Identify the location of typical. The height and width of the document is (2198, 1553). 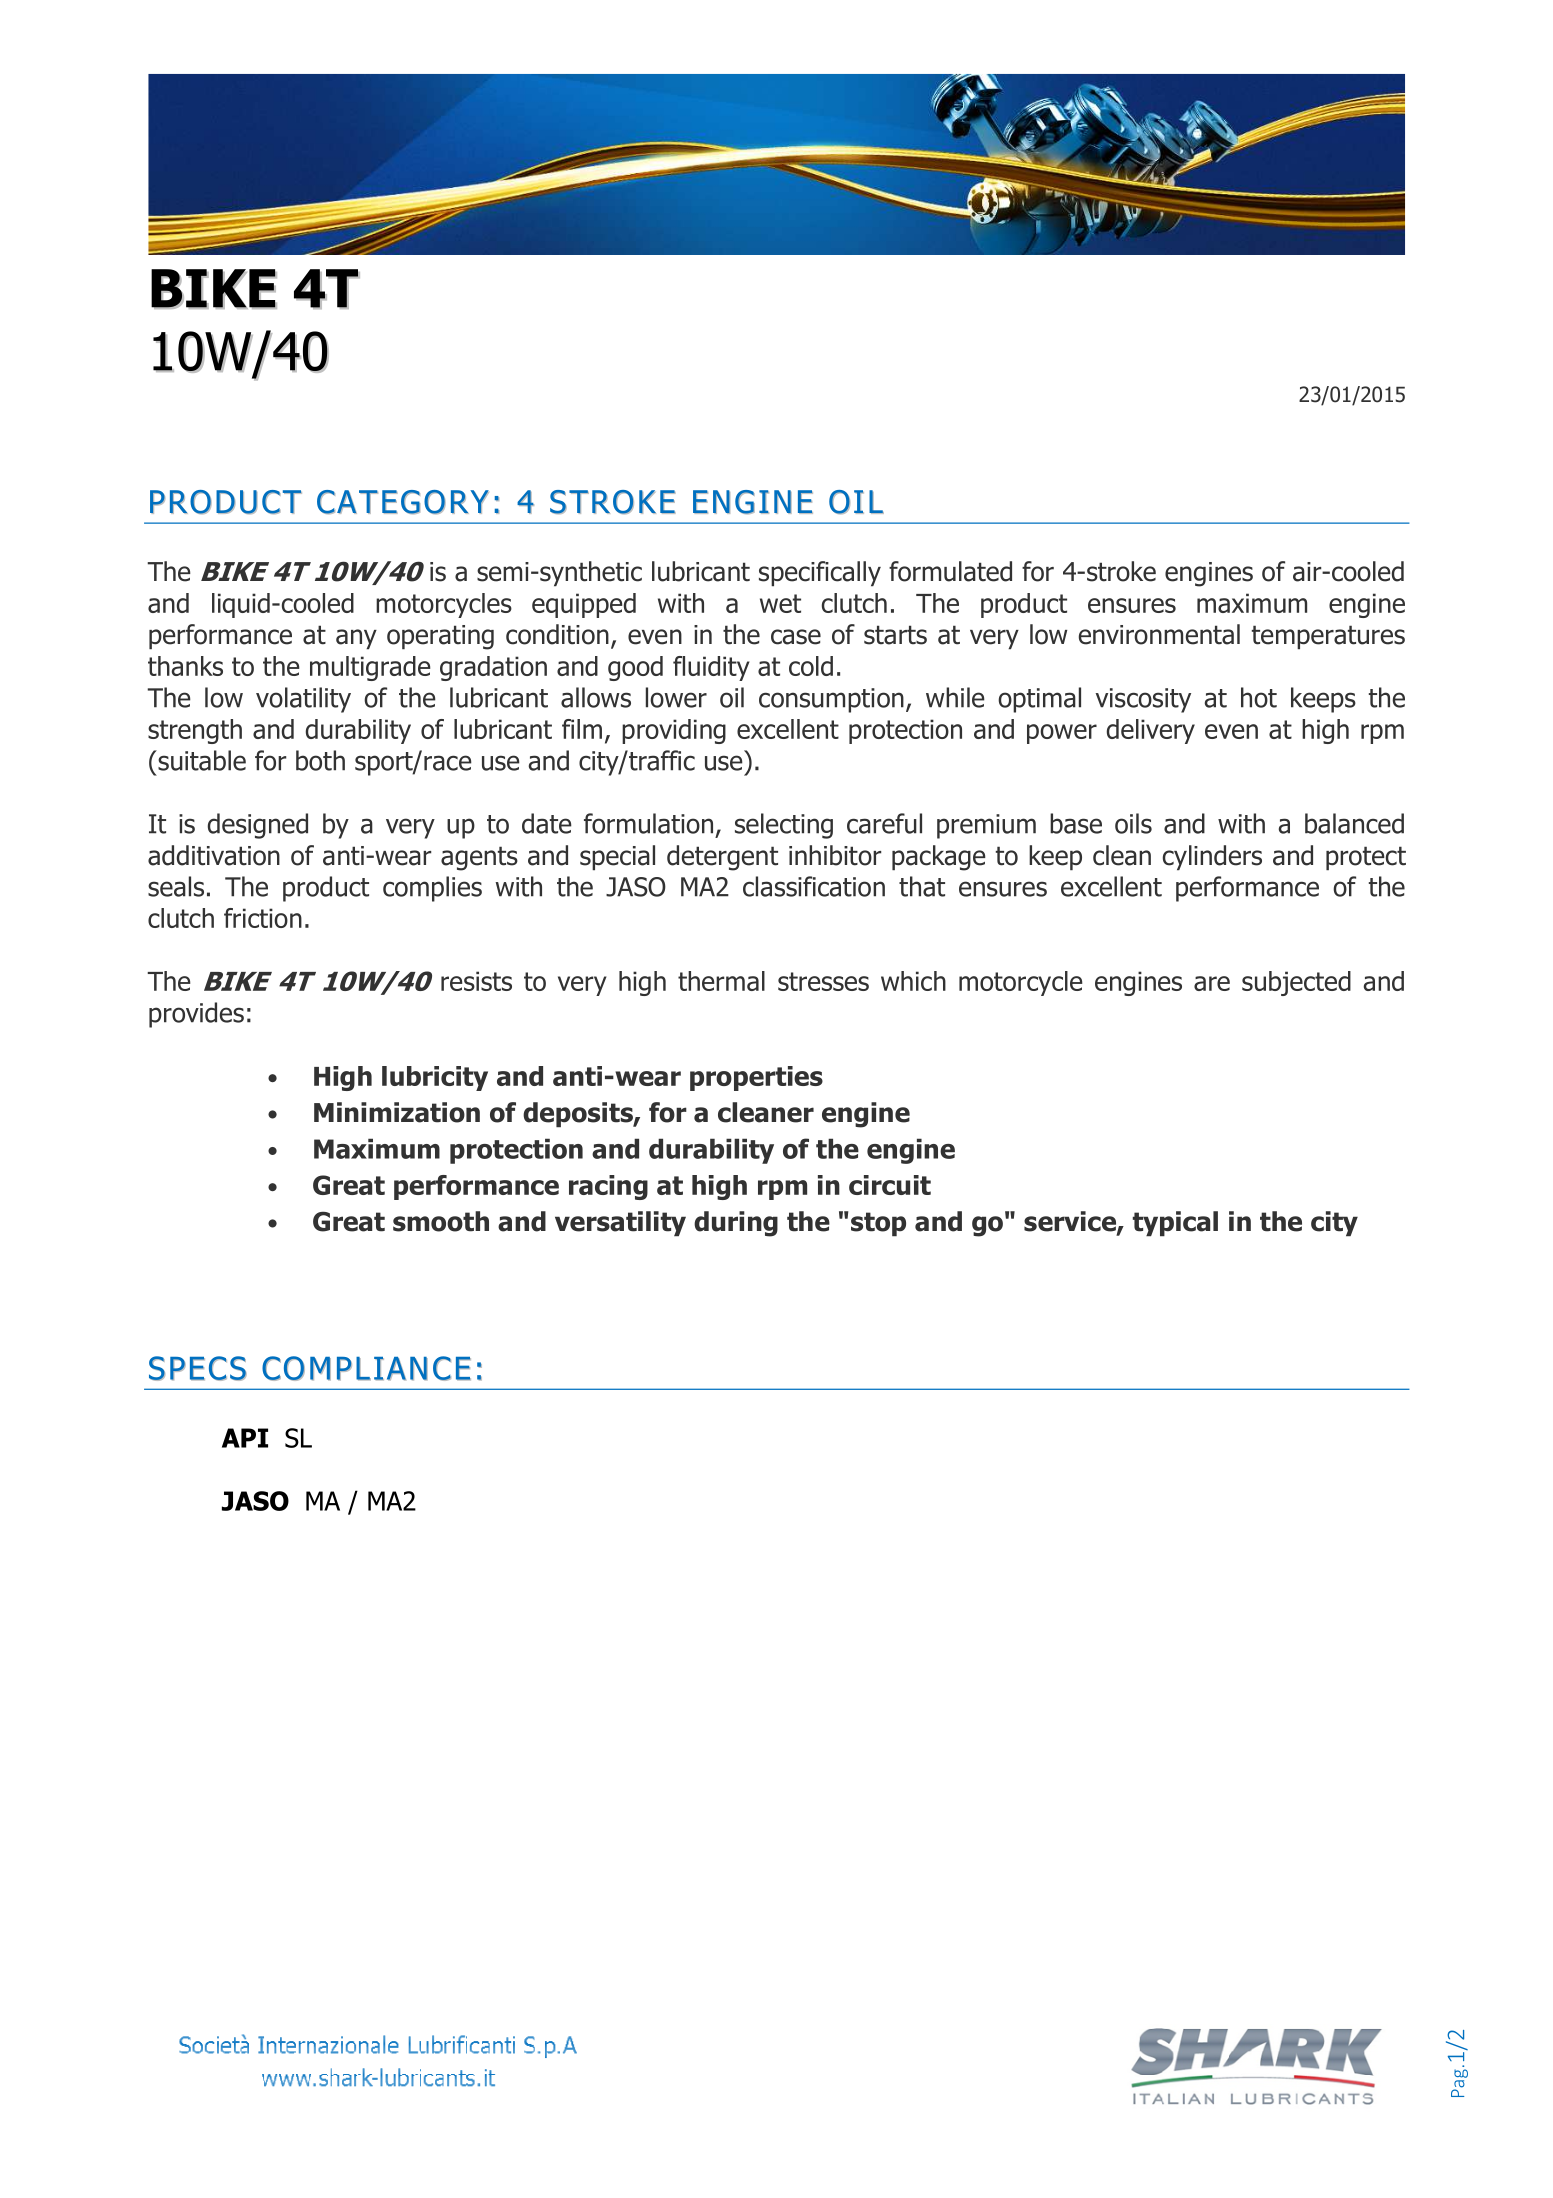
(1175, 1223).
